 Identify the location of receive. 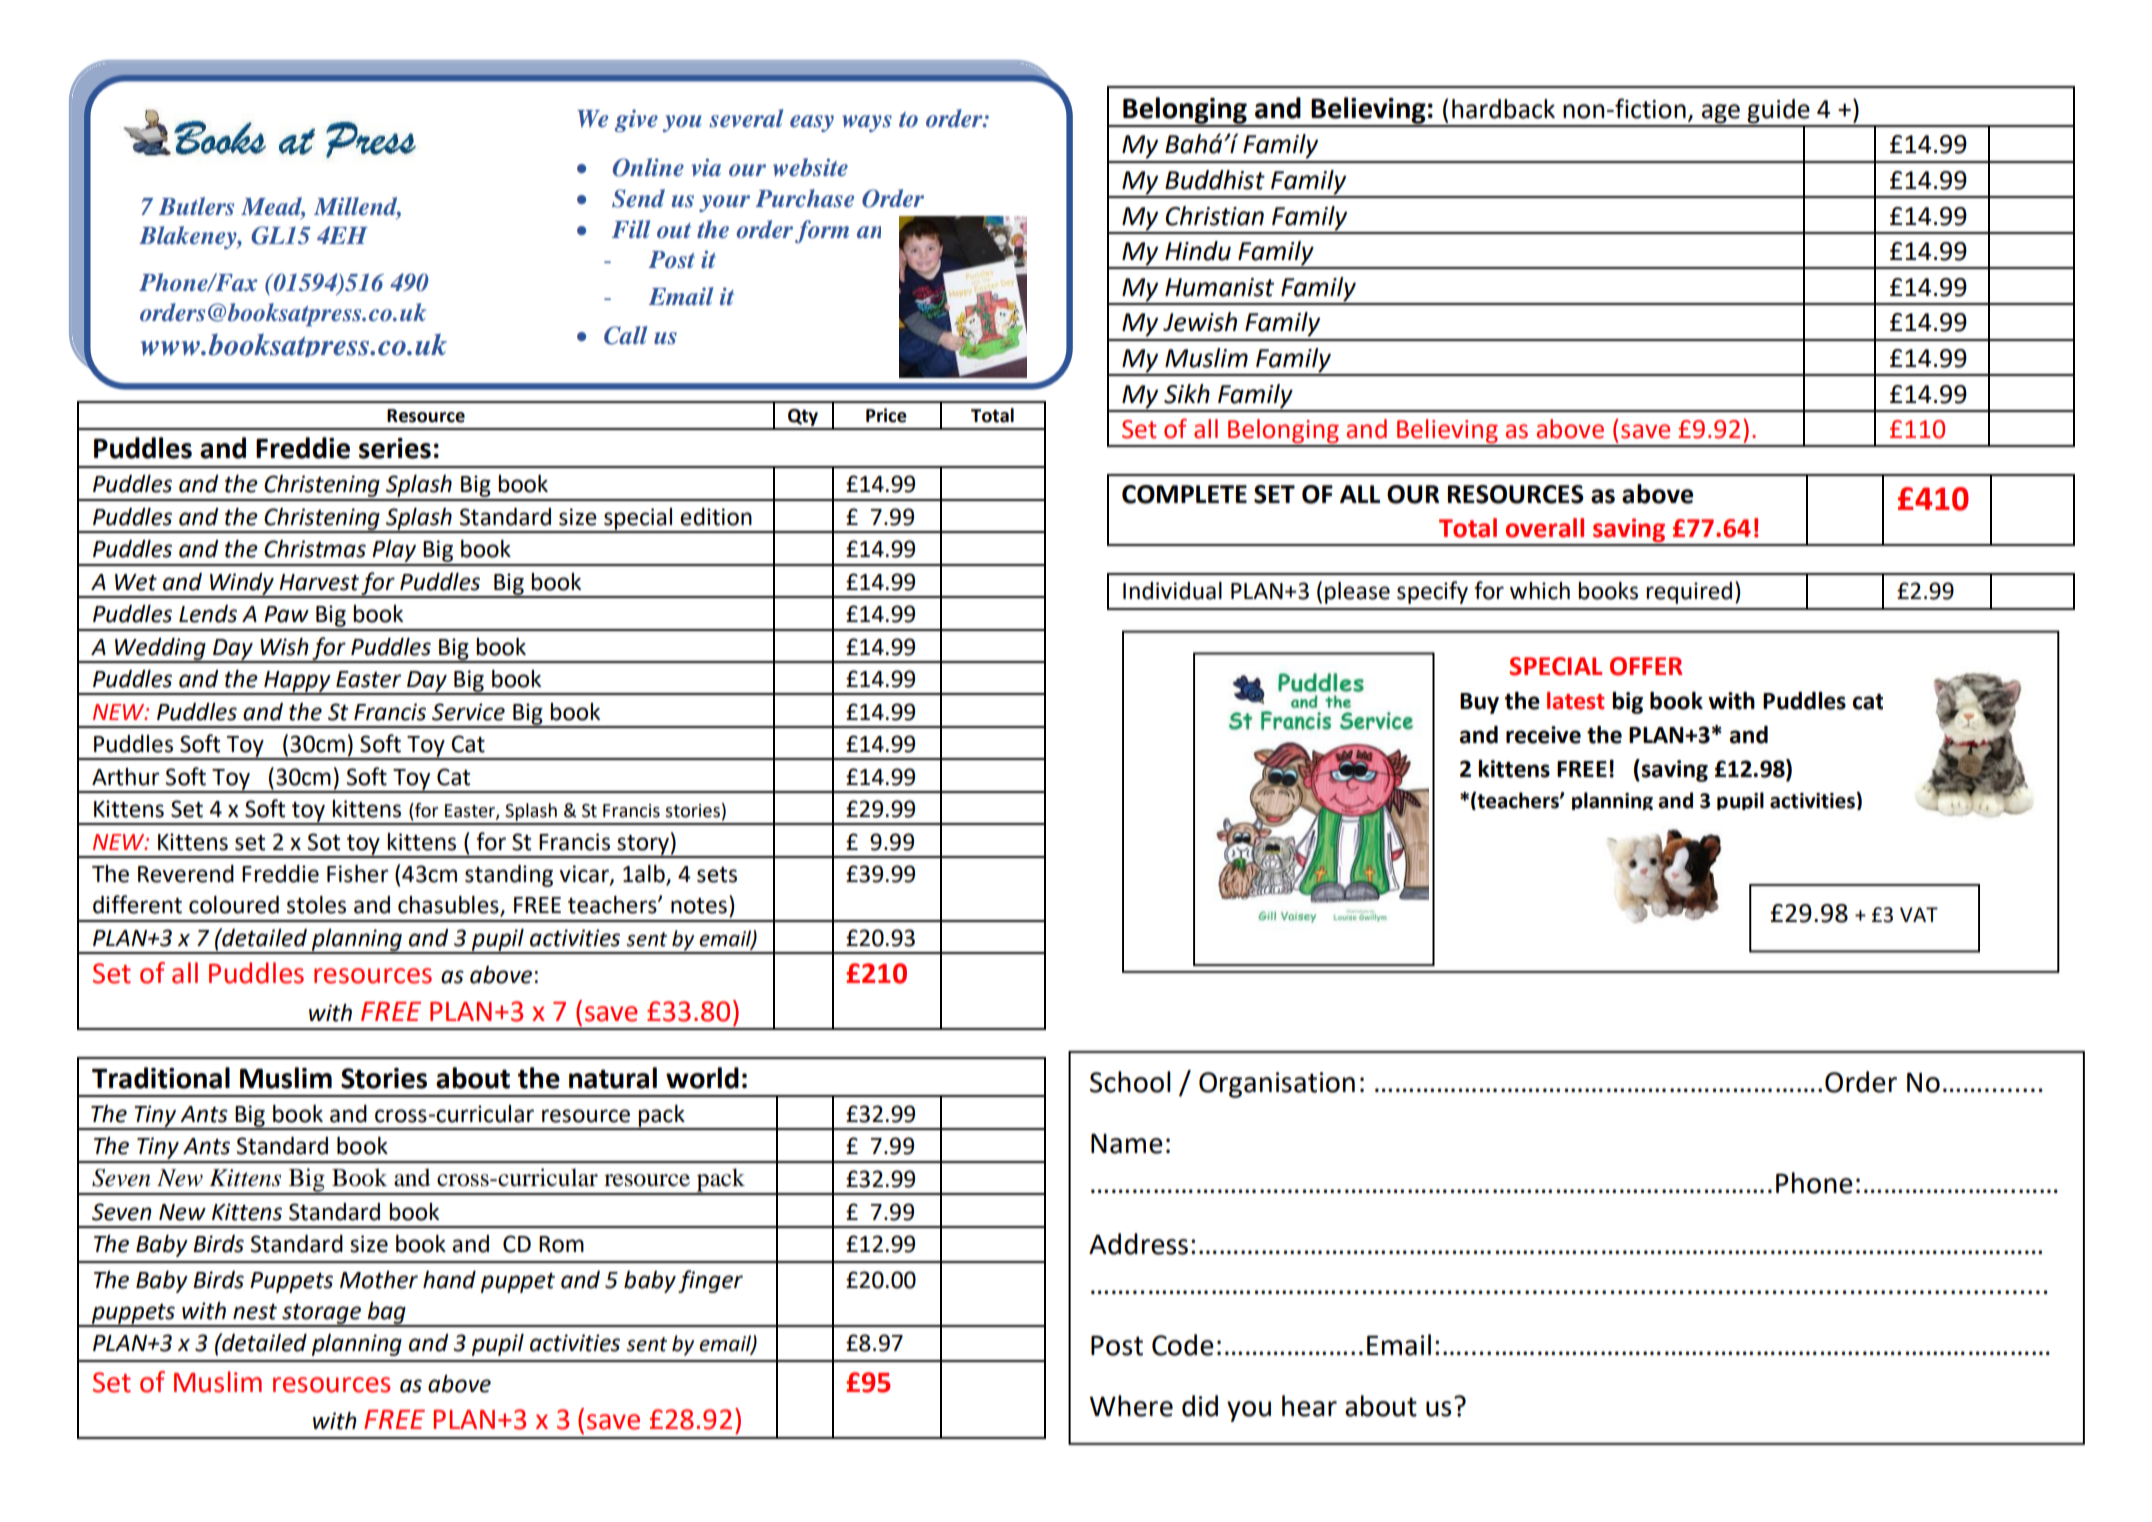
(1543, 735).
